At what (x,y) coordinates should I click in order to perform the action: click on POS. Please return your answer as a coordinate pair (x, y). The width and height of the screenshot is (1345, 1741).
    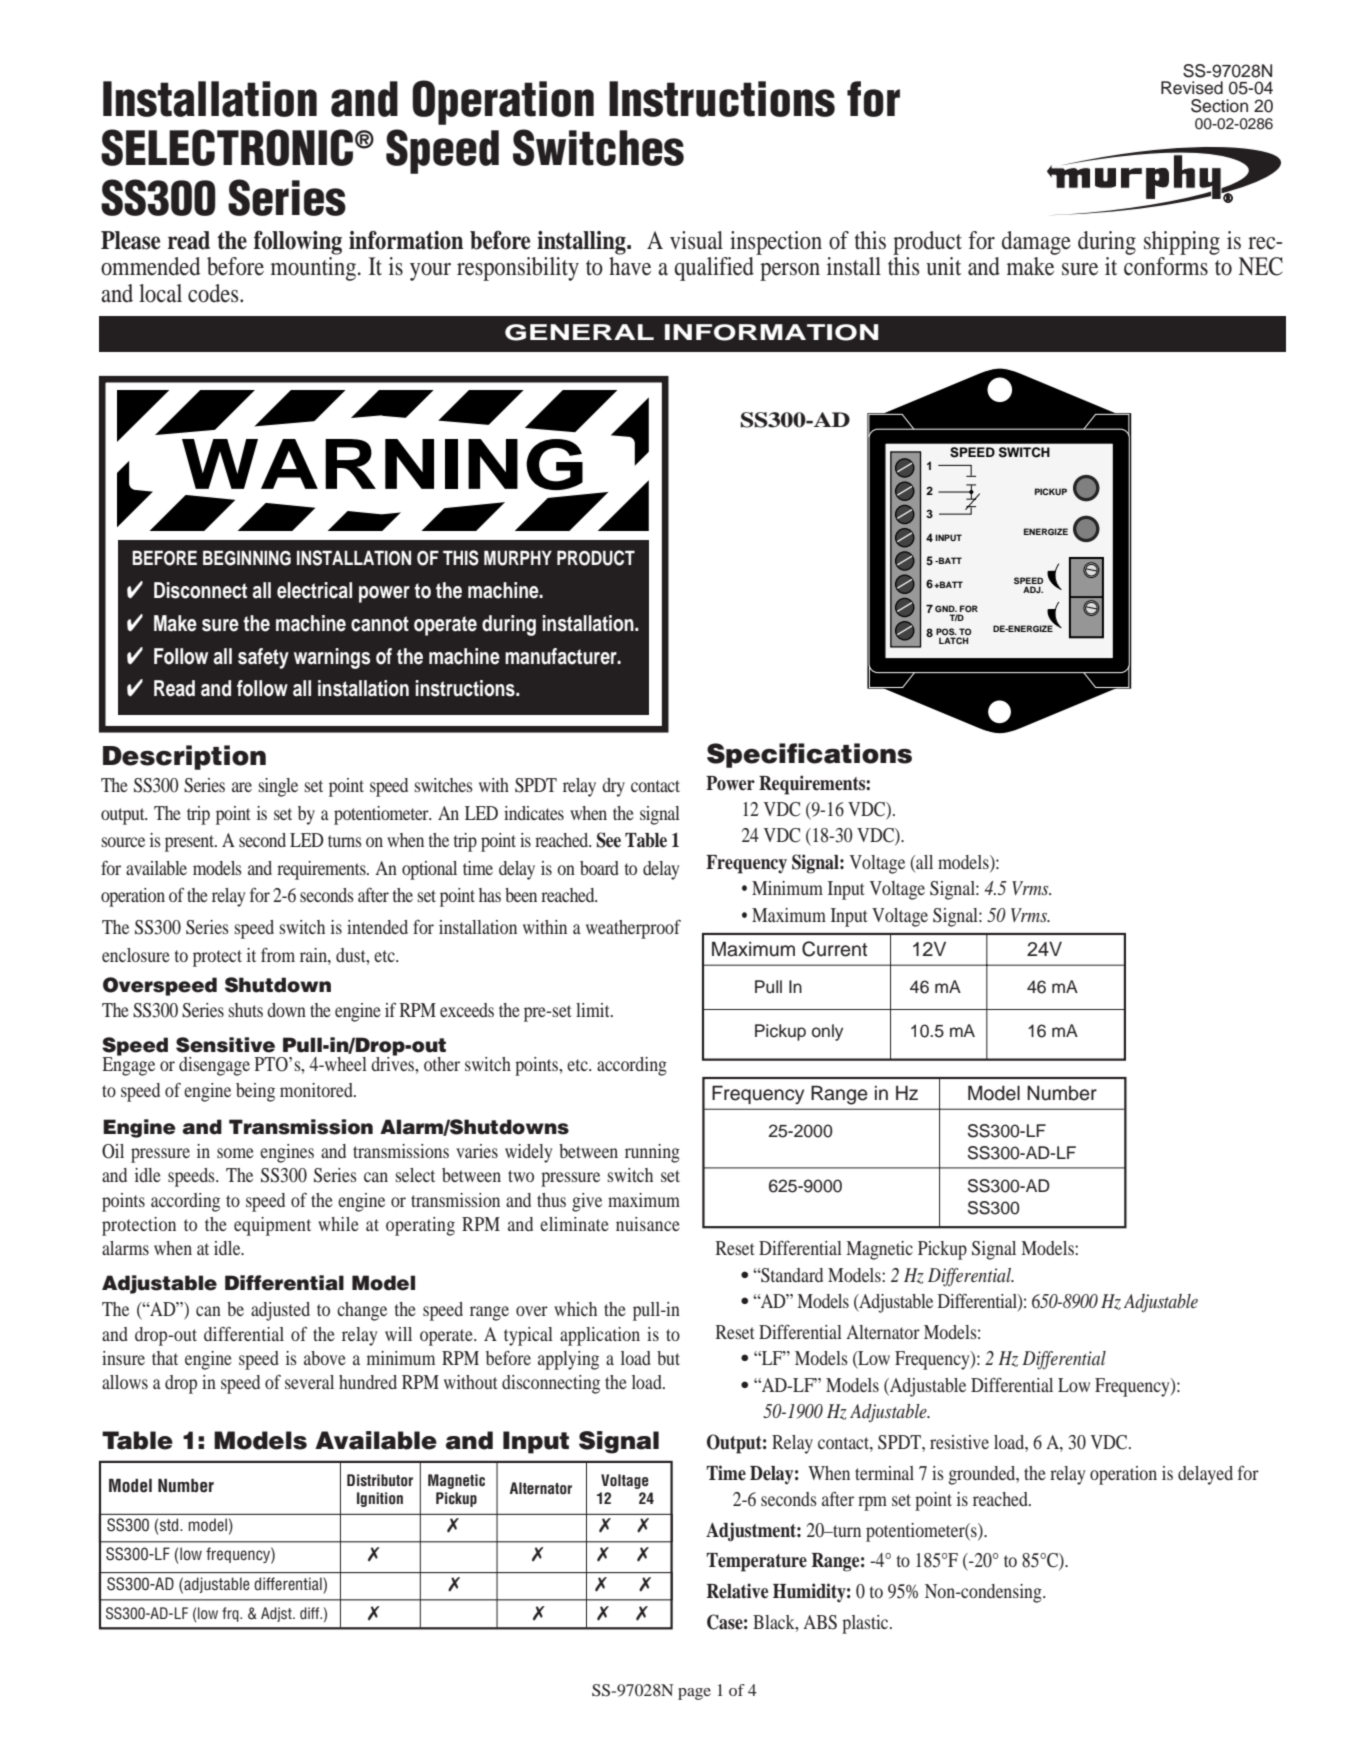
    Looking at the image, I should click on (946, 633).
